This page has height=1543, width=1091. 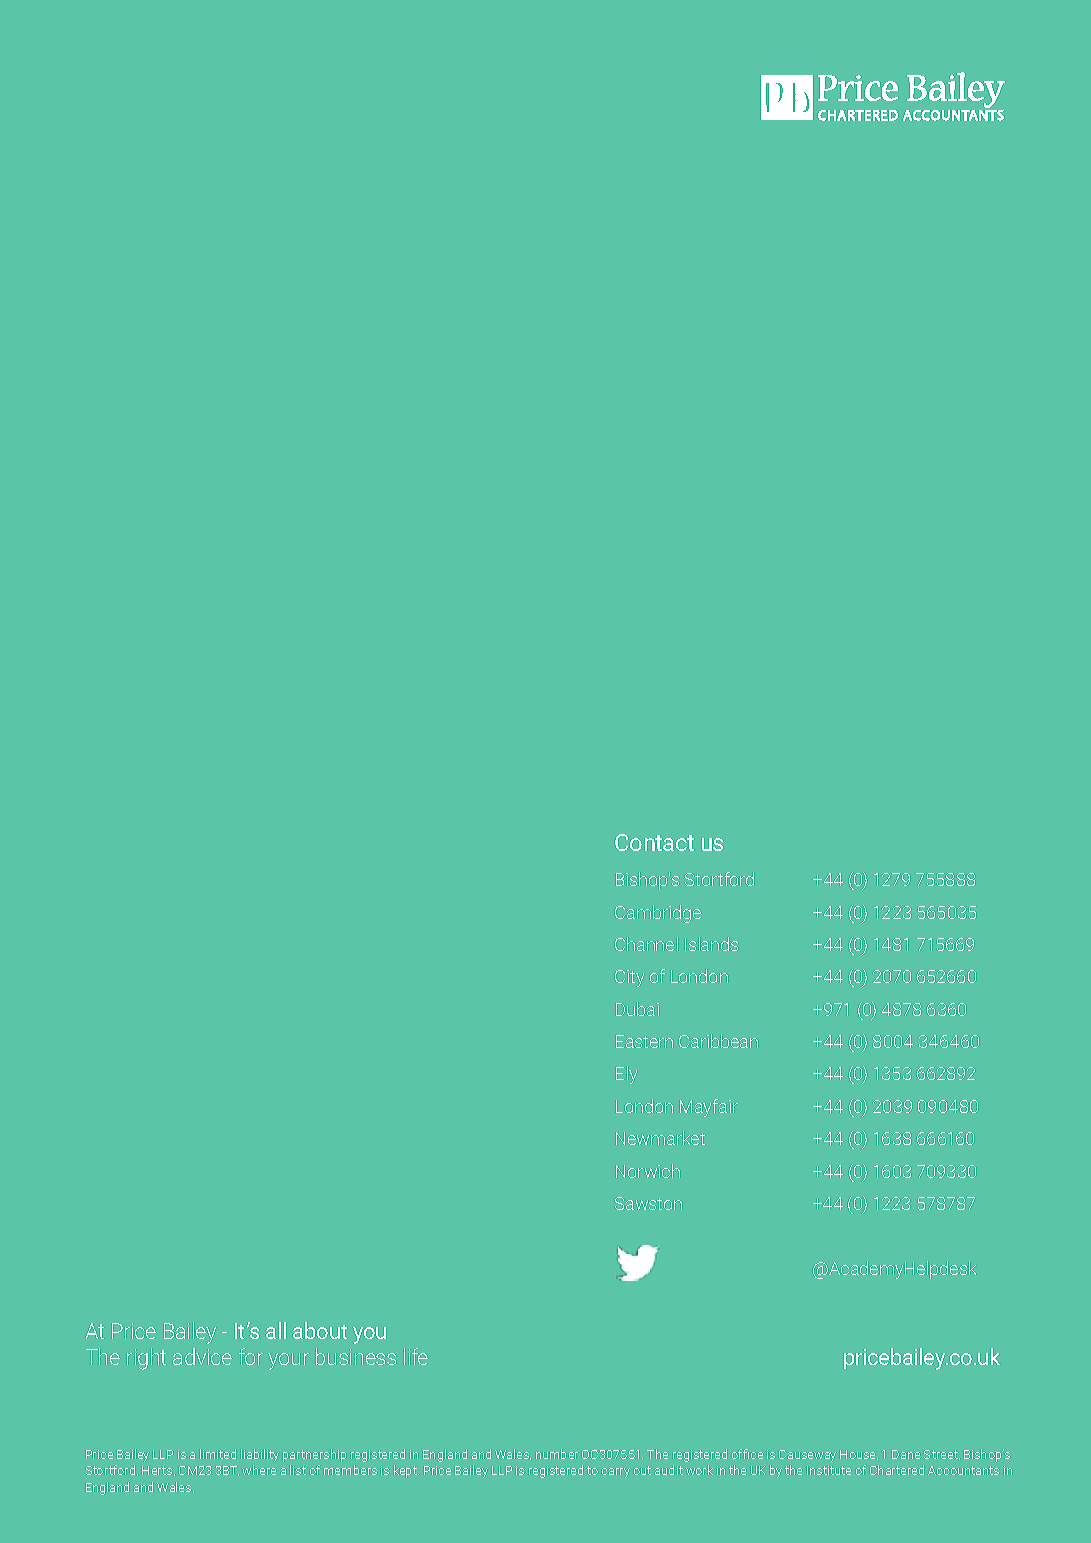 What do you see at coordinates (356, 1356) in the page?
I see `business` at bounding box center [356, 1356].
